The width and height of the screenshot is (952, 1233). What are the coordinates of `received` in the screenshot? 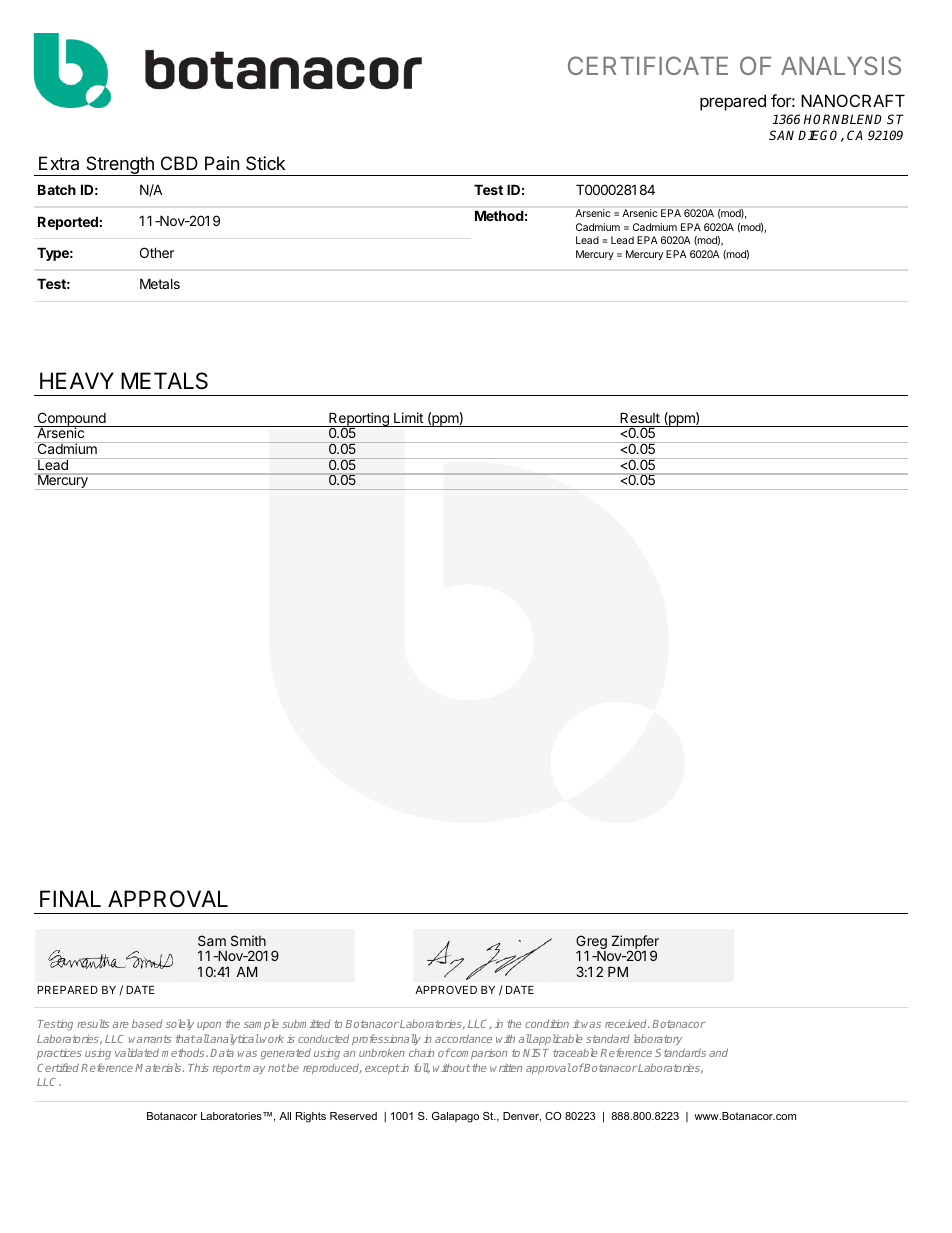 It's located at (627, 1024).
